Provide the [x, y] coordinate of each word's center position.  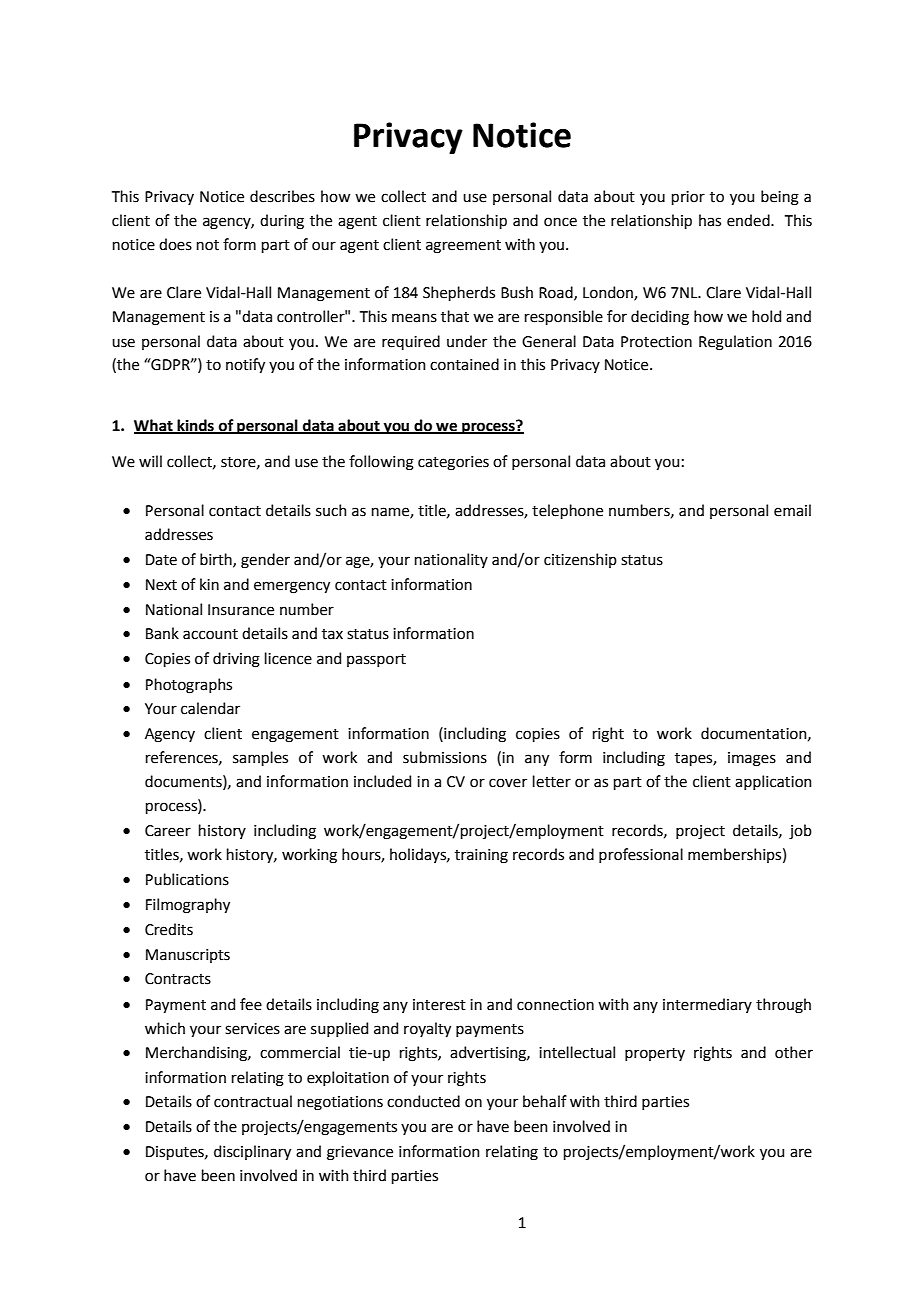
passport [376, 660]
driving [236, 660]
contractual [253, 1101]
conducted [423, 1101]
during [282, 222]
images [752, 759]
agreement [463, 247]
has [710, 220]
